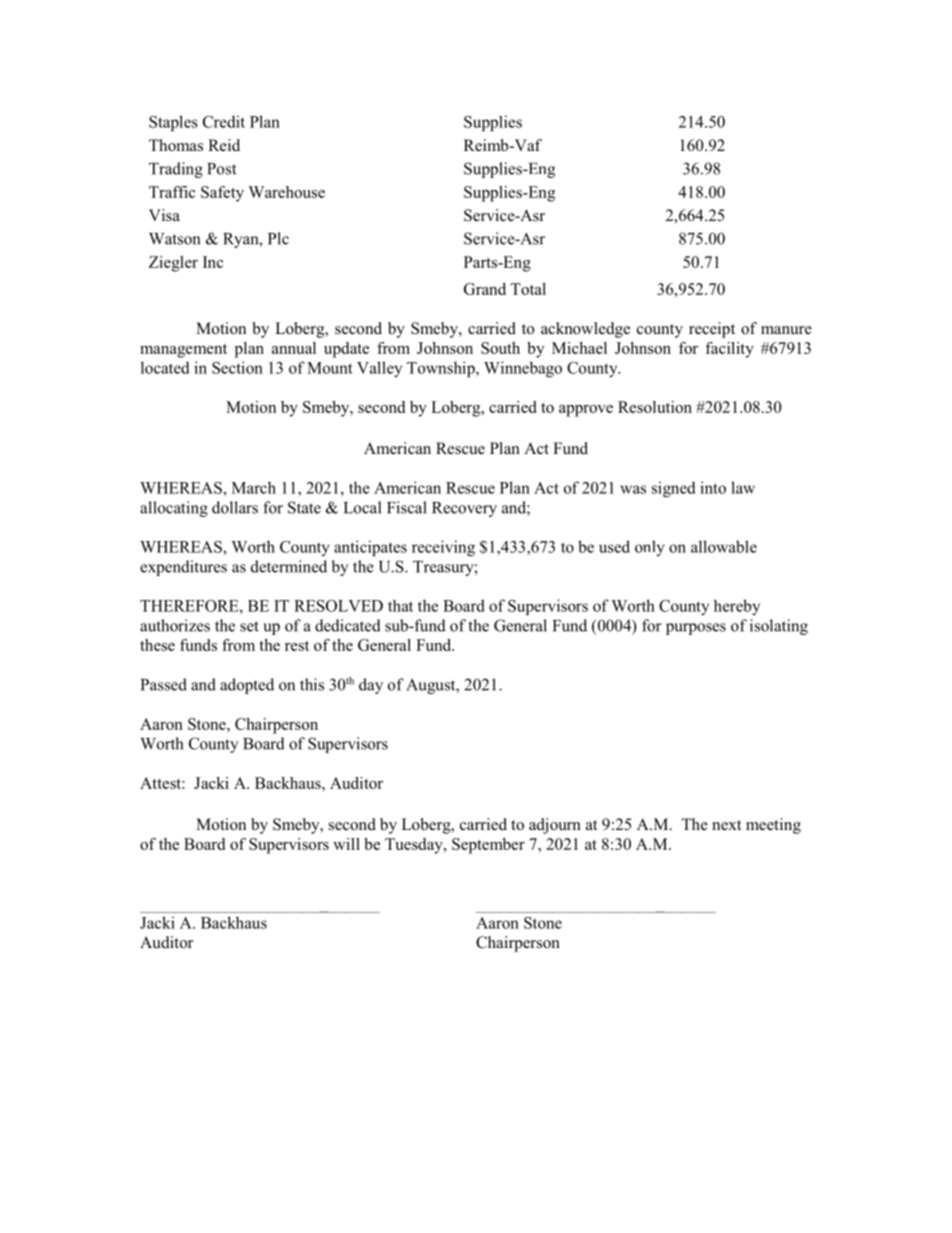 Image resolution: width=952 pixels, height=1233 pixels. Describe the element at coordinates (713, 487) in the screenshot. I see `into` at that location.
